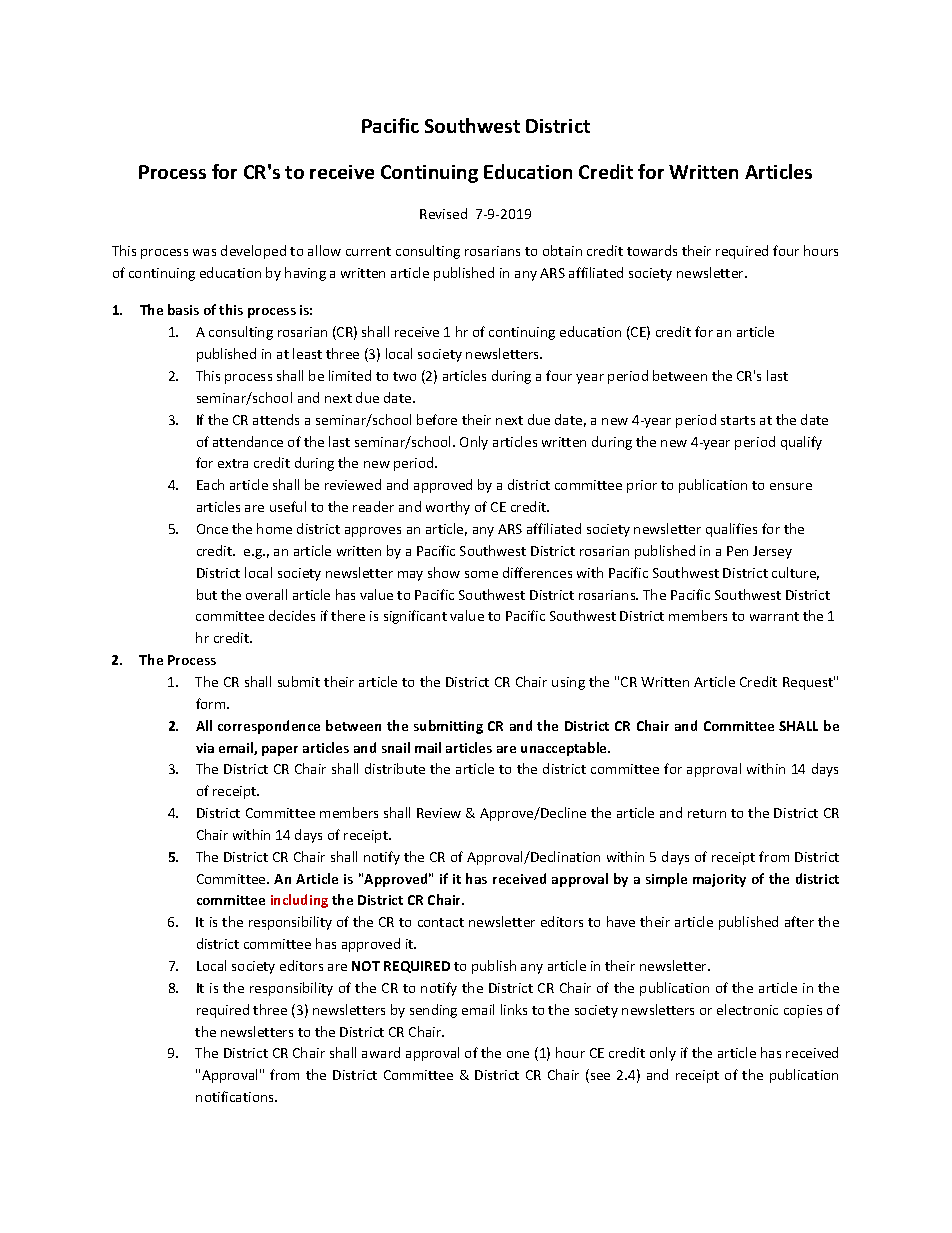  What do you see at coordinates (652, 250) in the screenshot?
I see `towards` at bounding box center [652, 250].
